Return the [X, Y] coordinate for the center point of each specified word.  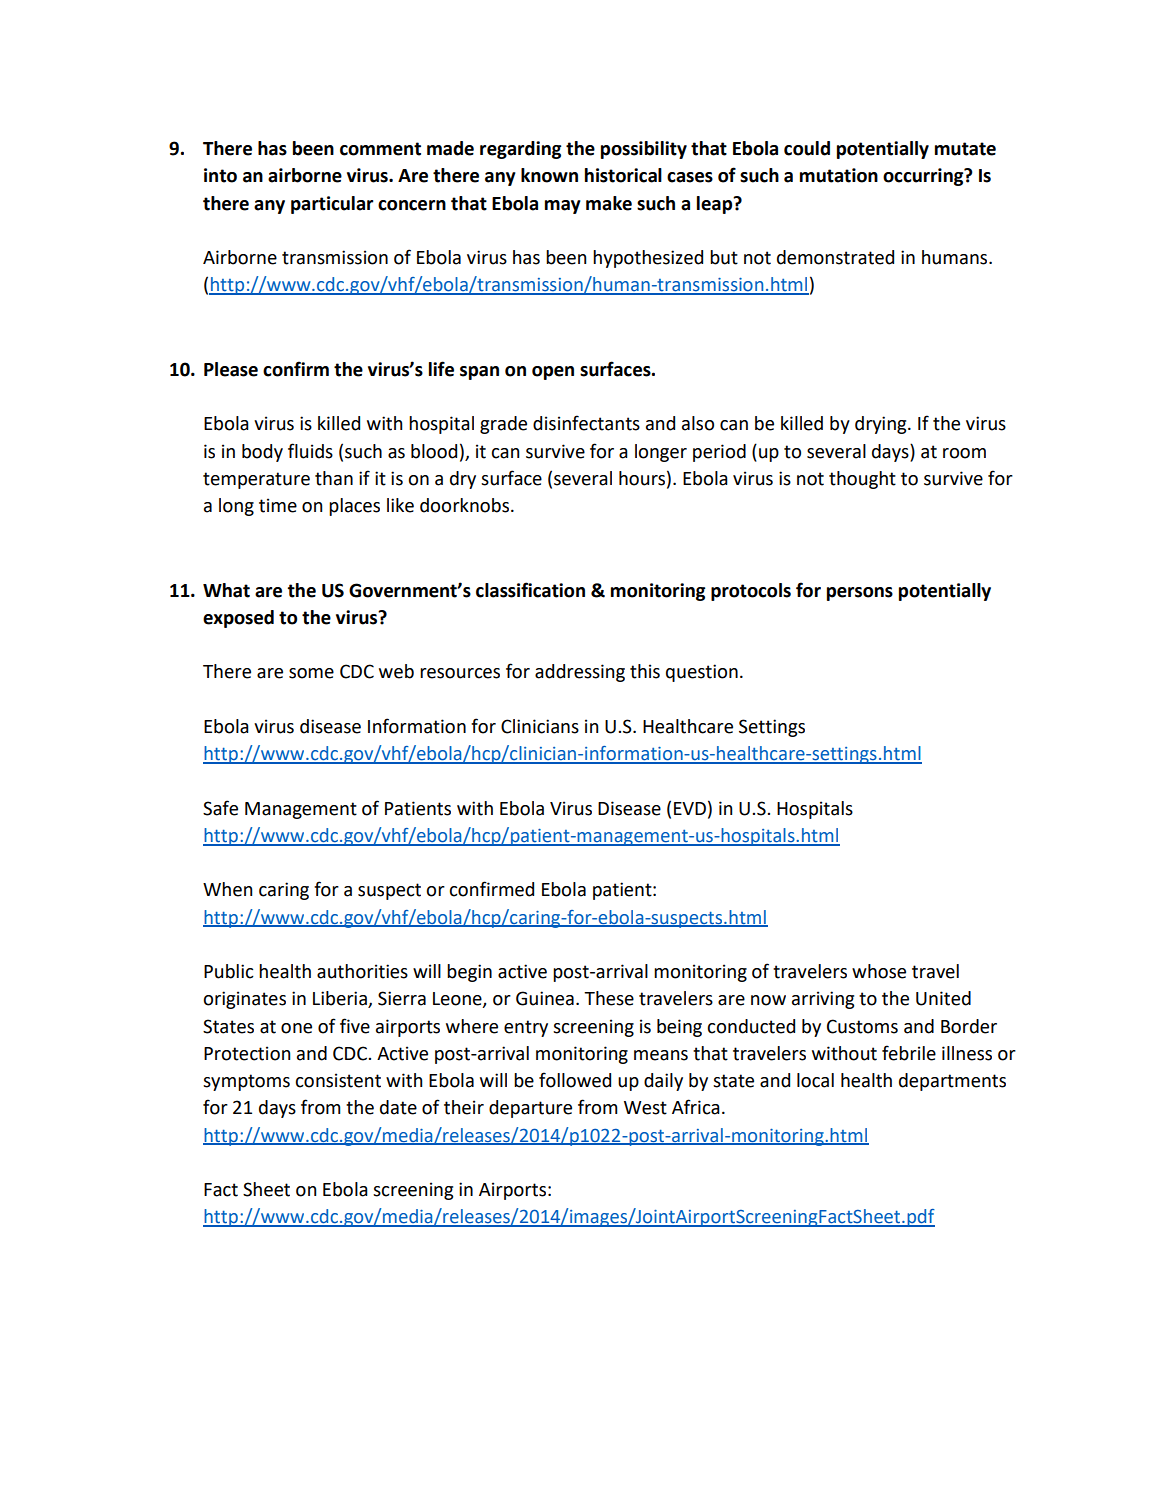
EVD [690, 808]
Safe [220, 808]
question [702, 673]
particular [332, 205]
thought [862, 480]
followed [575, 1080]
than [334, 478]
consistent [338, 1080]
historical [623, 175]
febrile [909, 1053]
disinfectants [586, 423]
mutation [839, 175]
